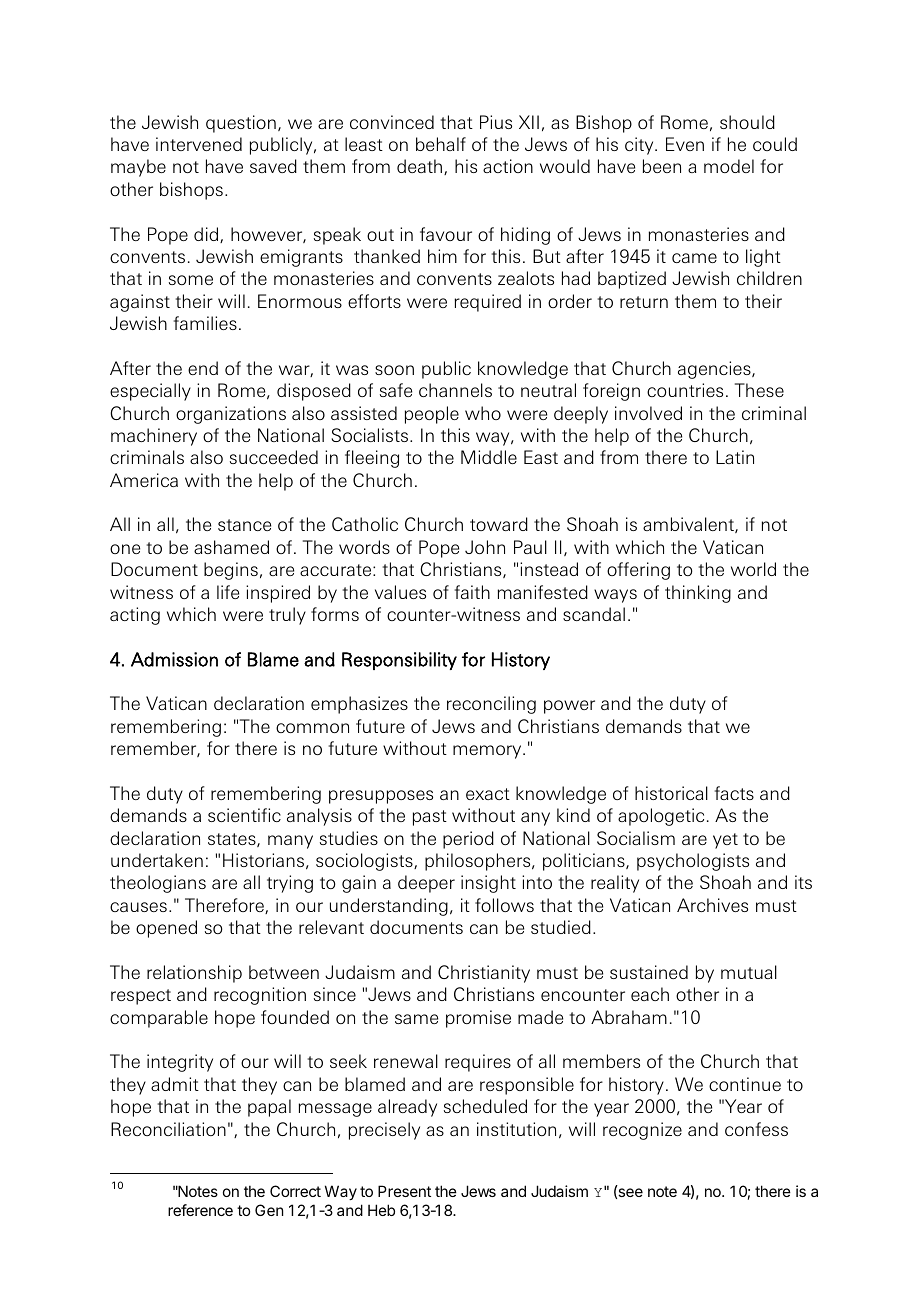 This screenshot has height=1308, width=924. I want to click on model, so click(729, 166).
